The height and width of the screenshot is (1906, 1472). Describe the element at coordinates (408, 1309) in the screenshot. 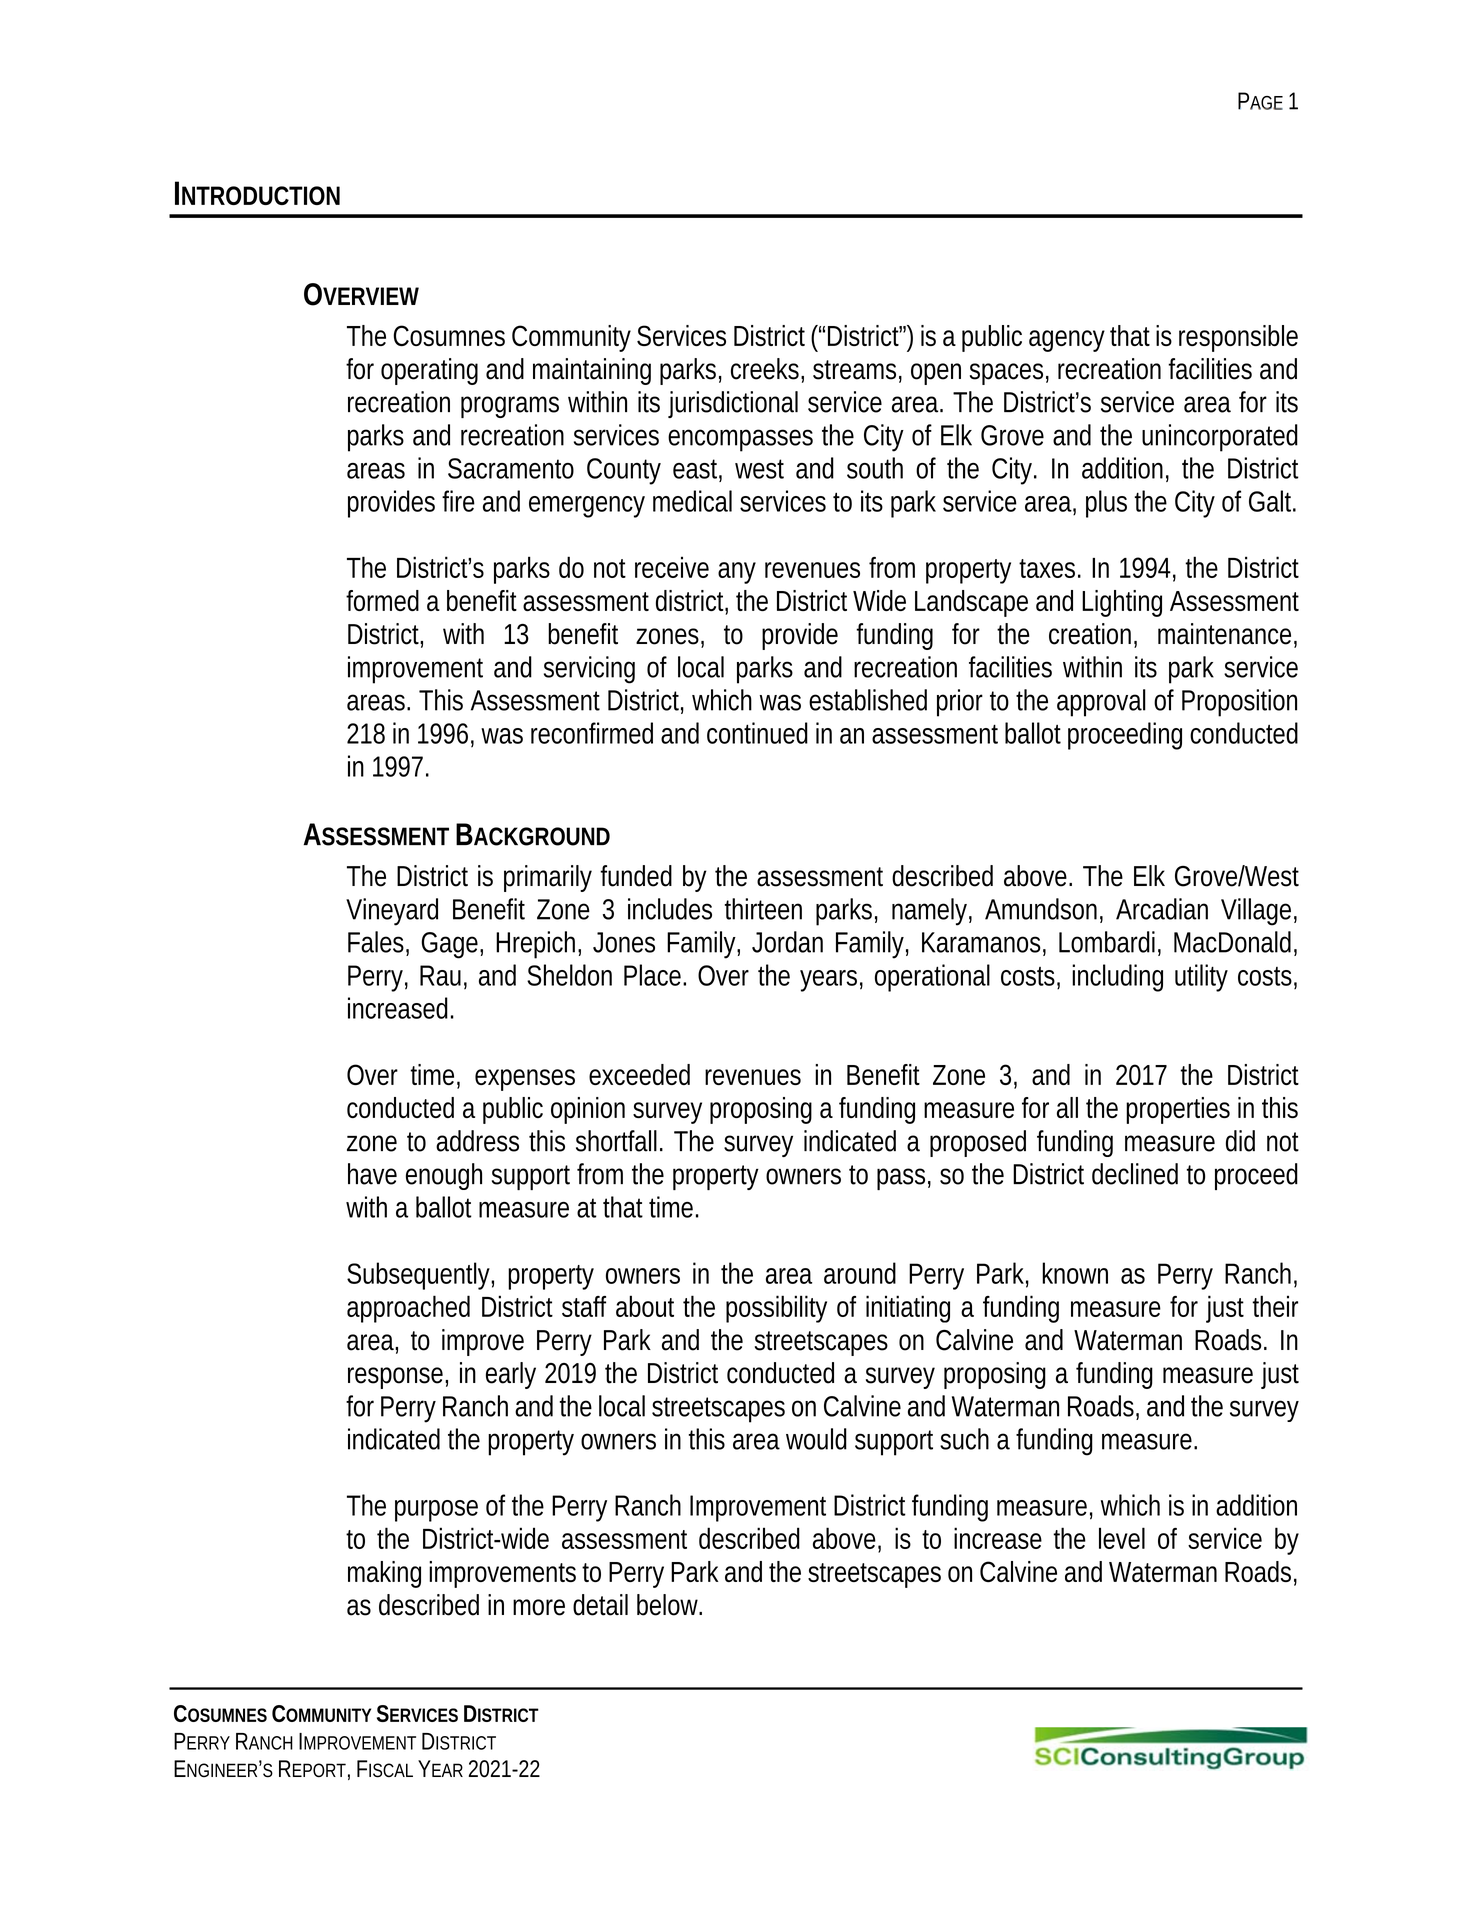

I see `approached` at that location.
